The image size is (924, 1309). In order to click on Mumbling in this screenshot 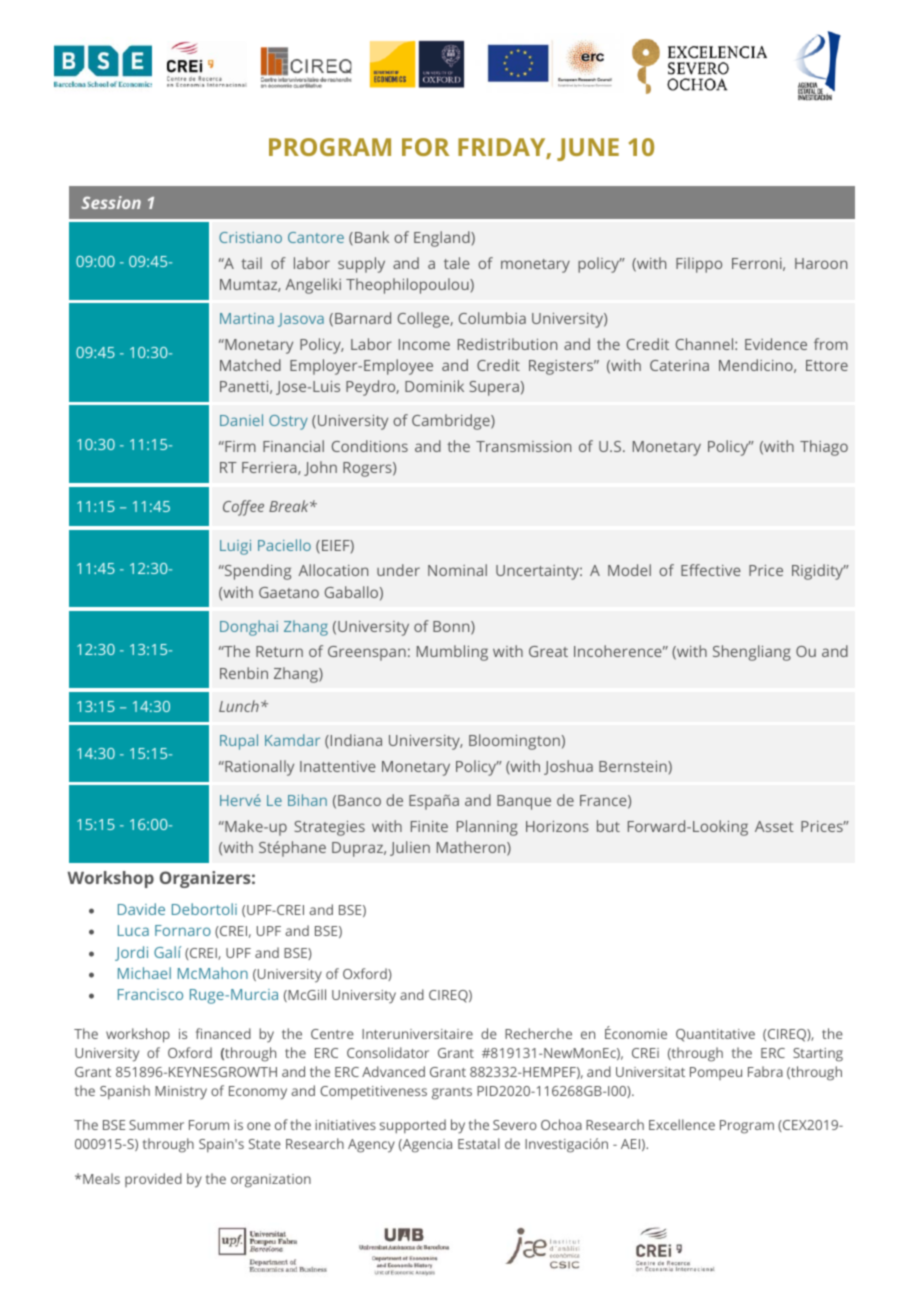, I will do `click(452, 653)`.
